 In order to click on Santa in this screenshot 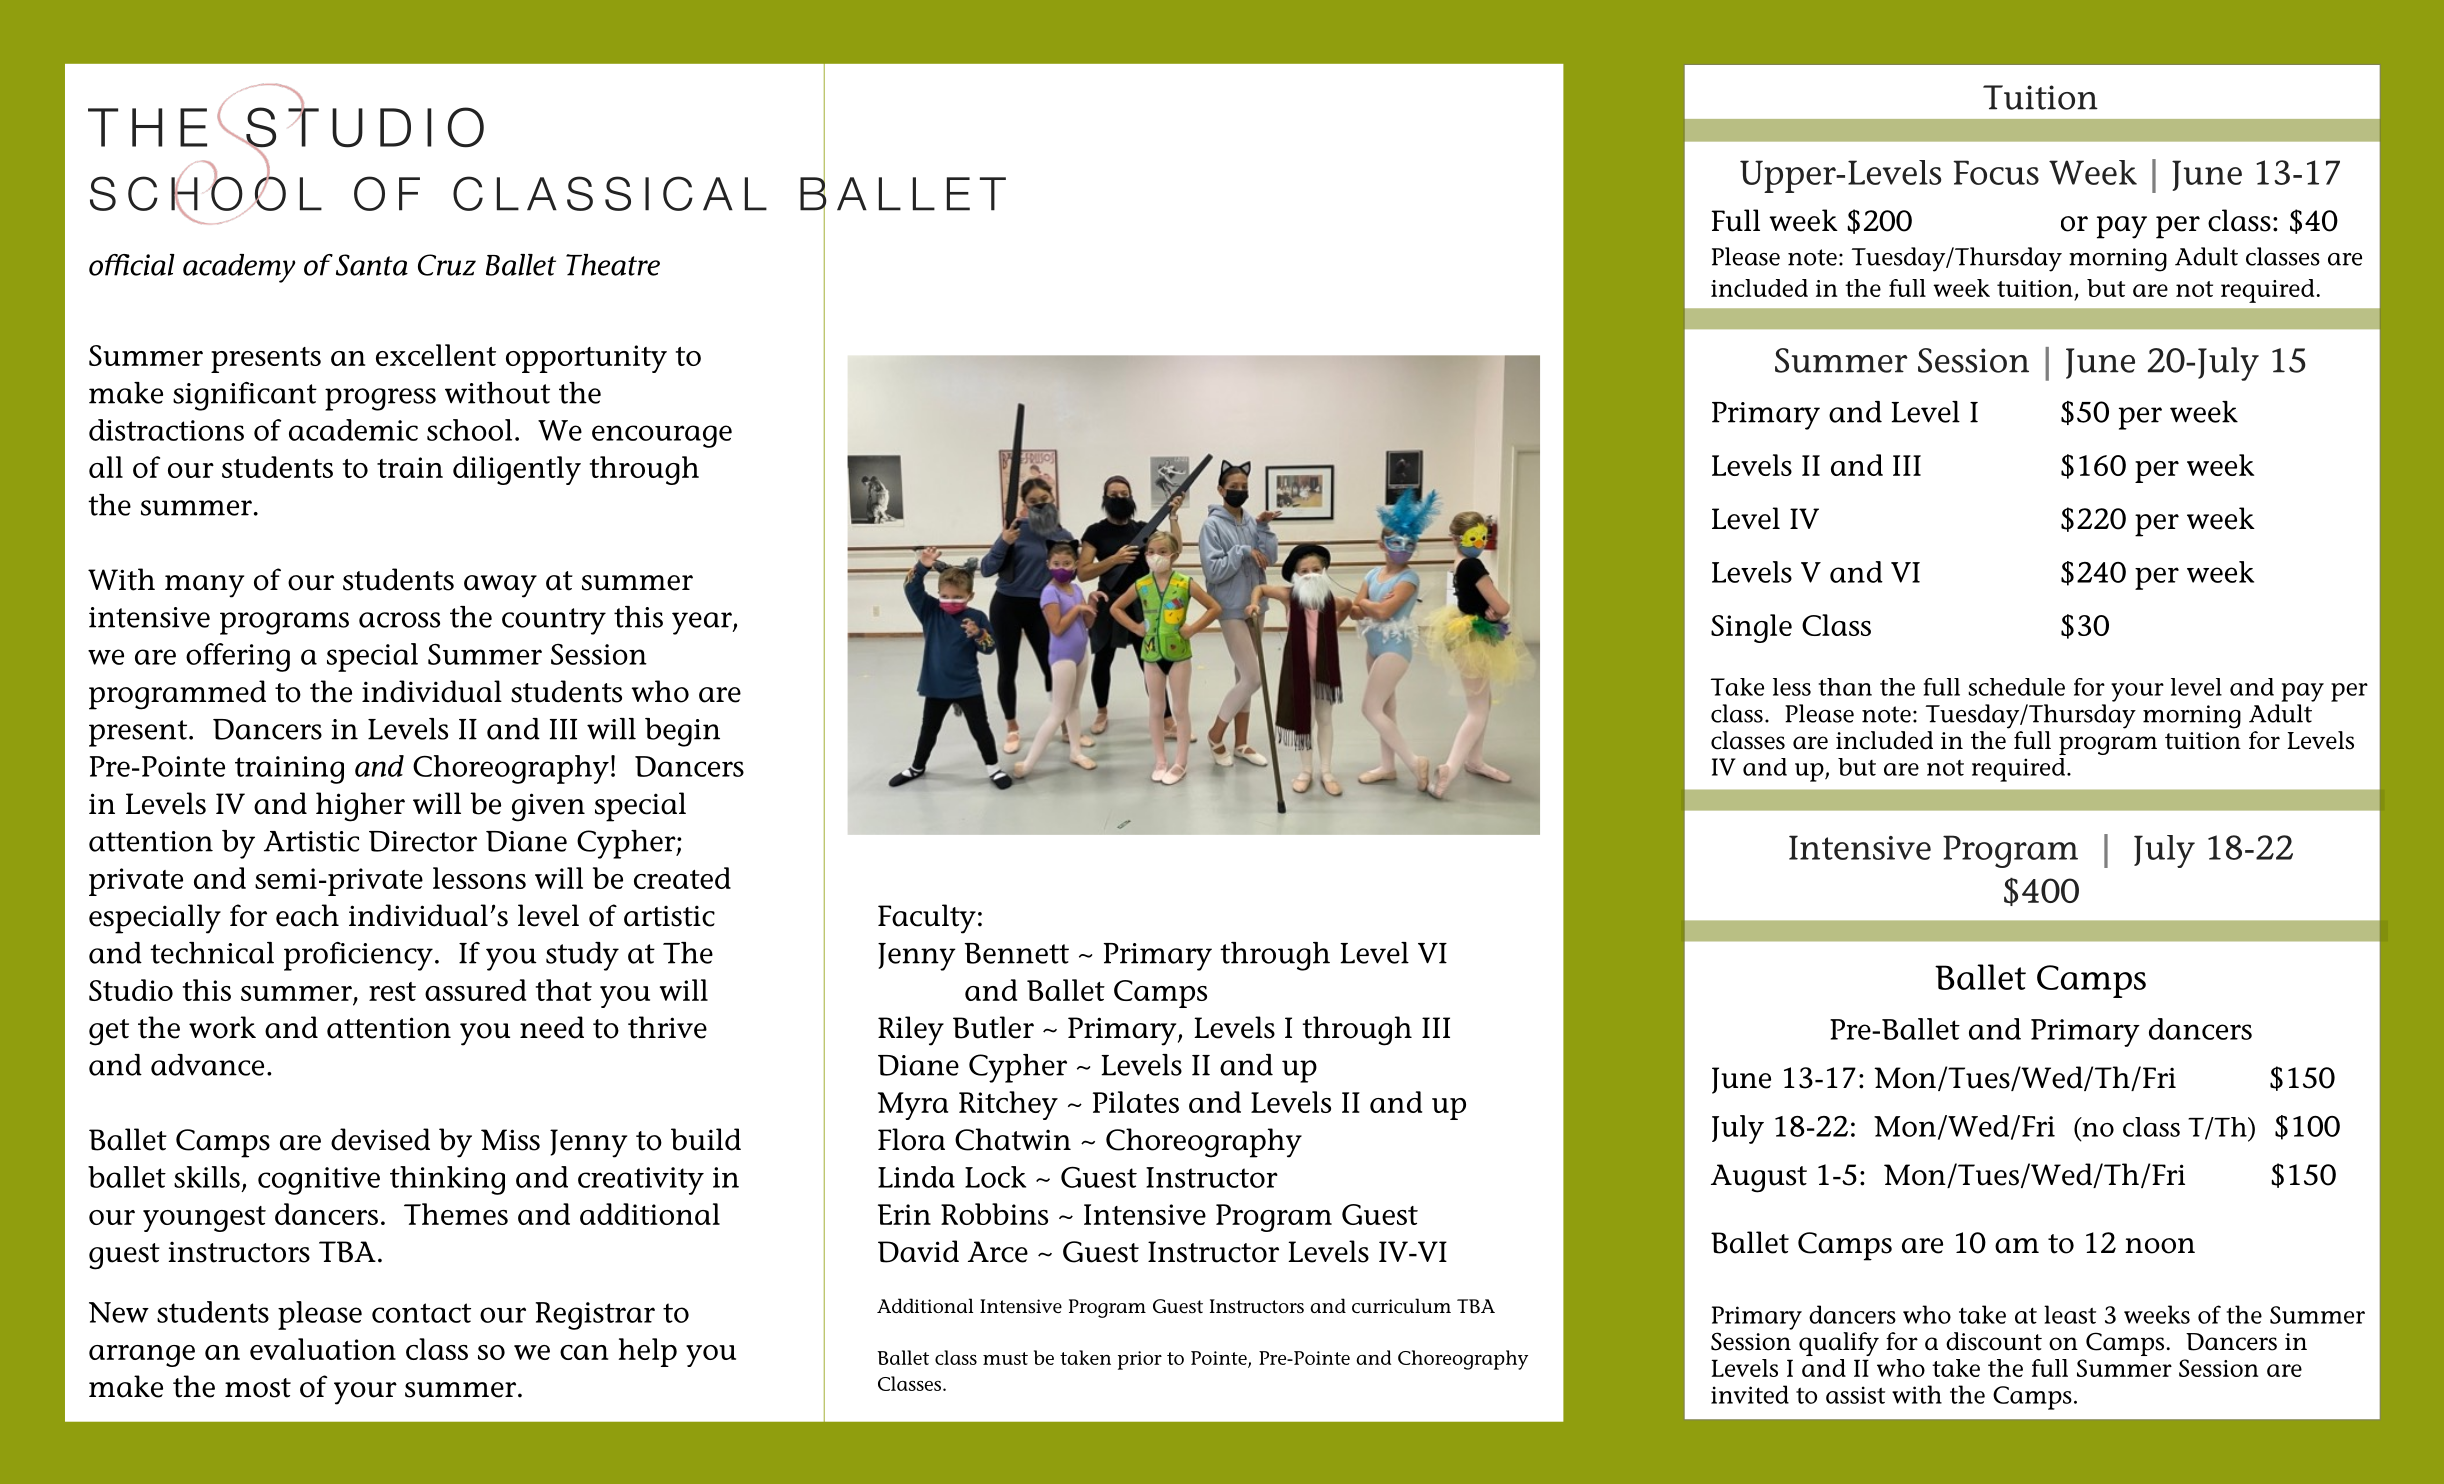, I will do `click(372, 265)`.
